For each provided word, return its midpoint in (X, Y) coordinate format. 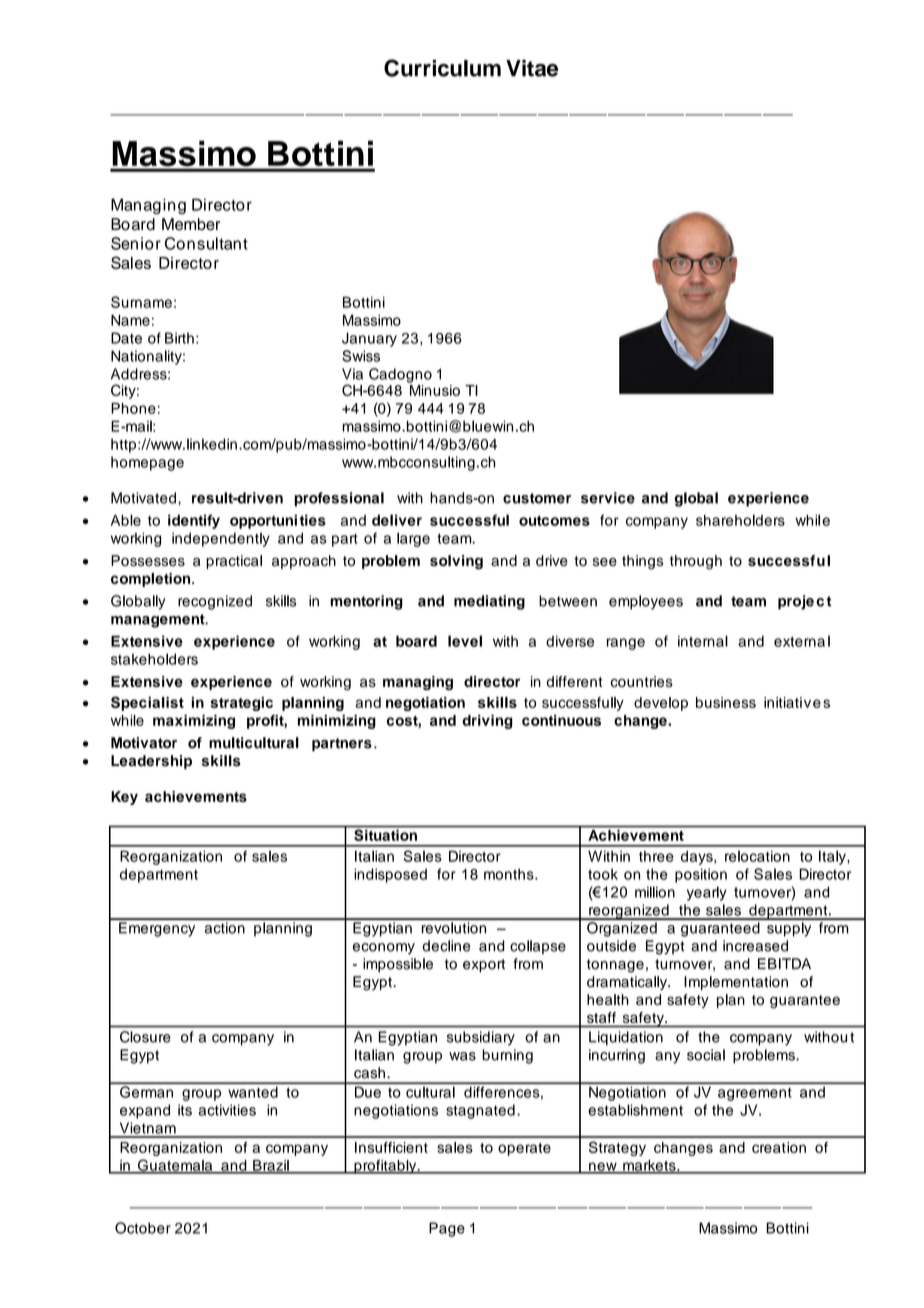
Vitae (532, 68)
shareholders (740, 520)
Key (124, 798)
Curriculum (442, 68)
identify (194, 521)
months (510, 874)
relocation (757, 856)
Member (191, 224)
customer (537, 498)
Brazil (271, 1166)
